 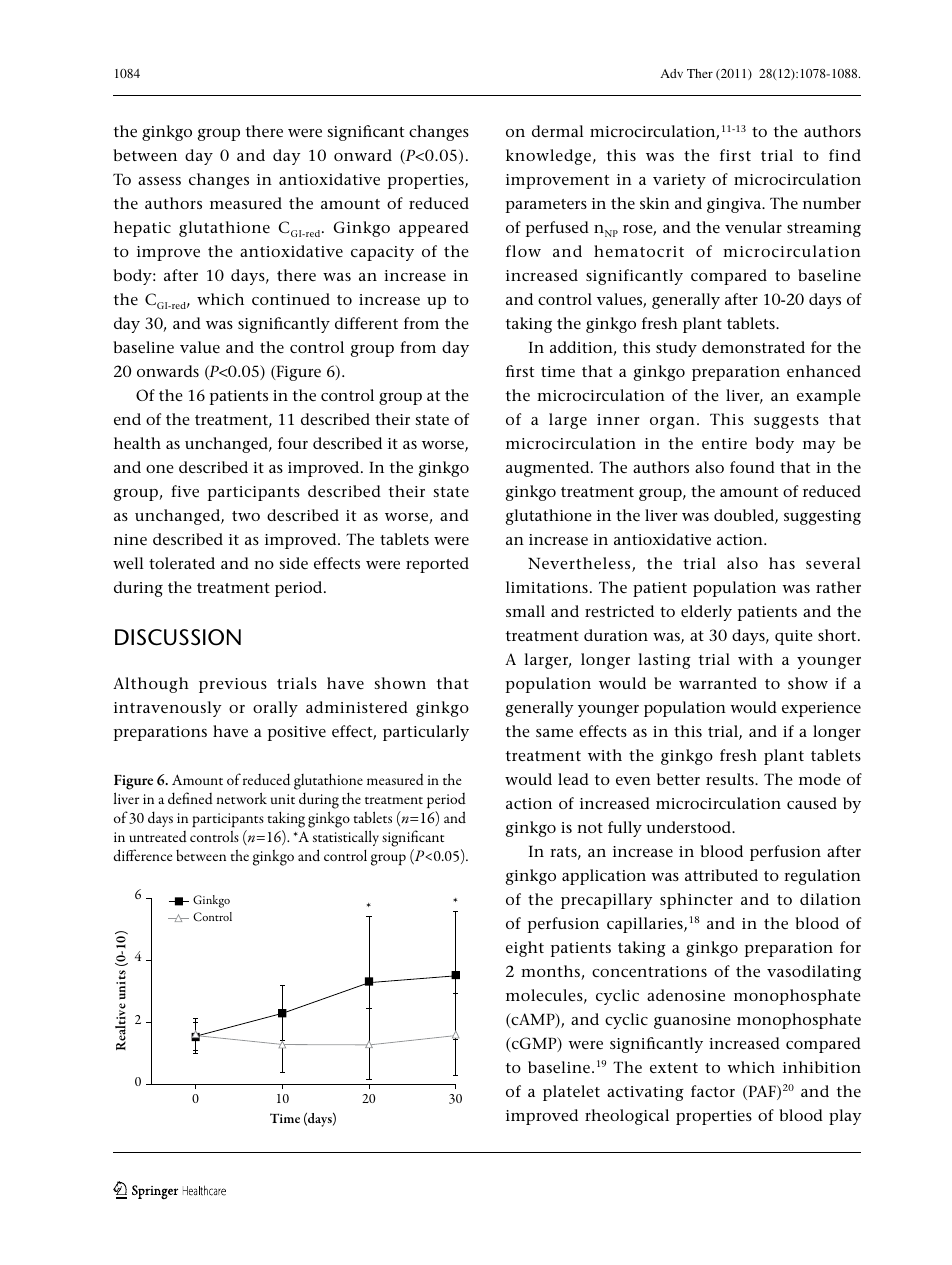 I want to click on assess, so click(x=159, y=181).
